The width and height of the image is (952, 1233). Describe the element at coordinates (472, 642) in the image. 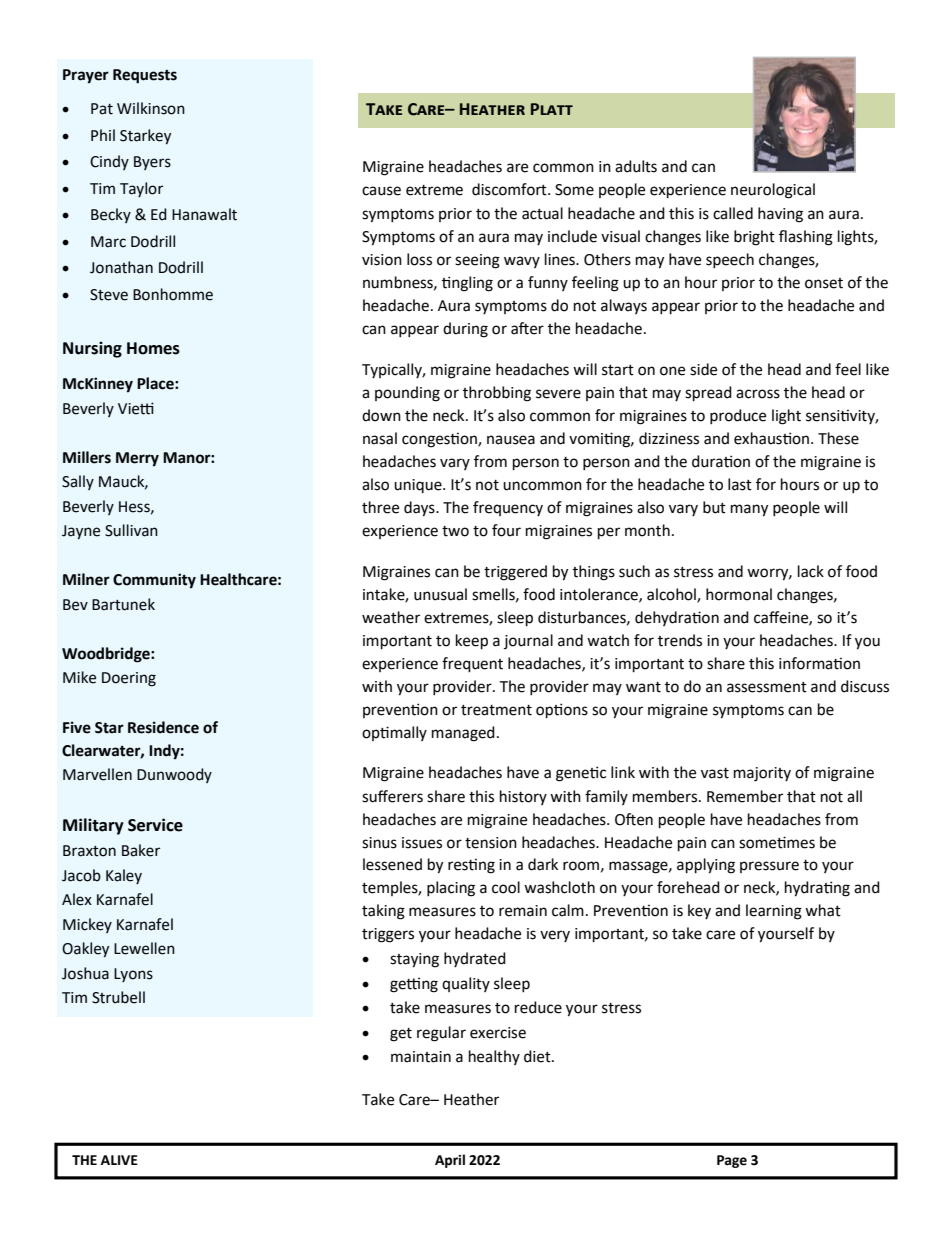

I see `keep` at that location.
